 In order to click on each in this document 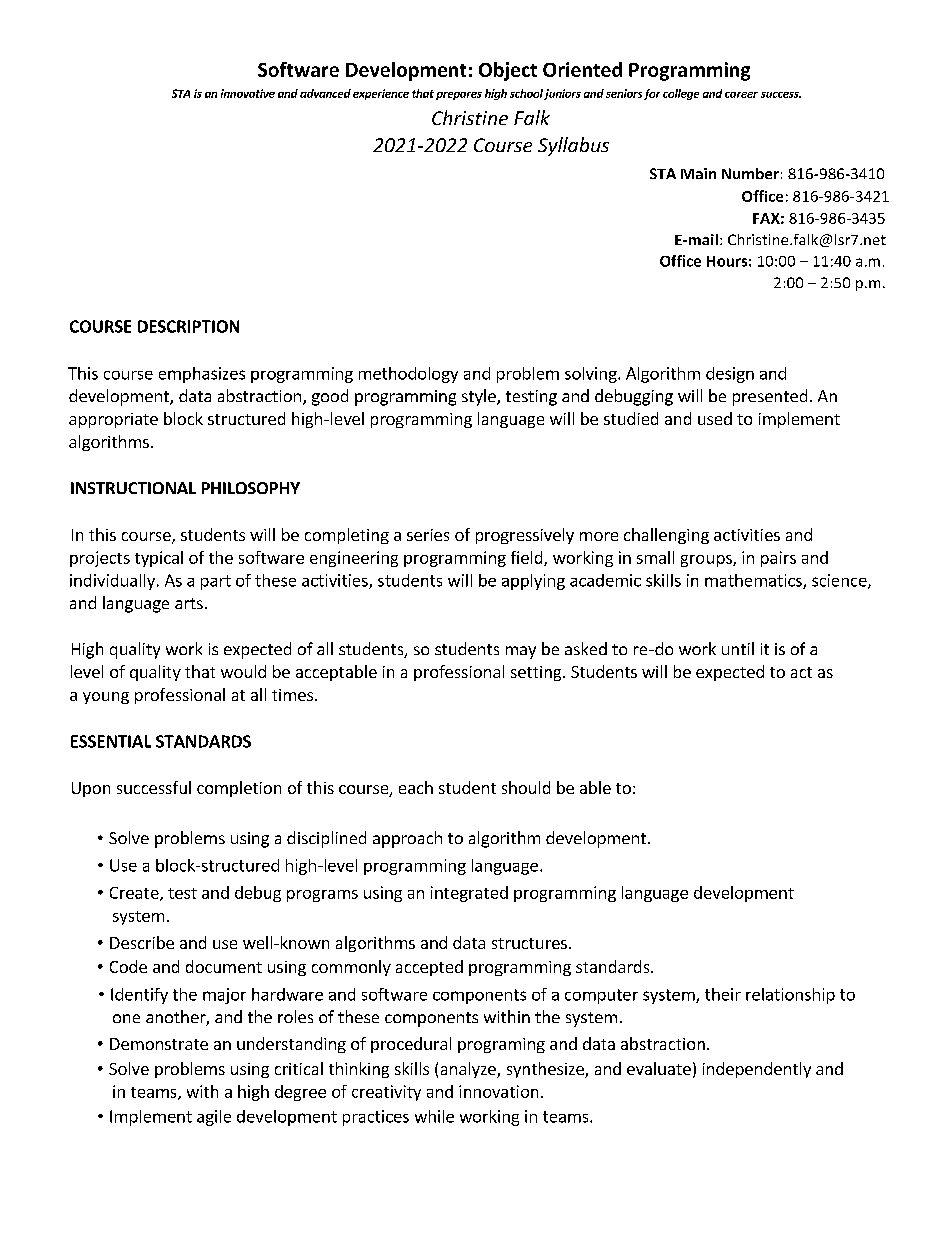, I will do `click(416, 787)`.
